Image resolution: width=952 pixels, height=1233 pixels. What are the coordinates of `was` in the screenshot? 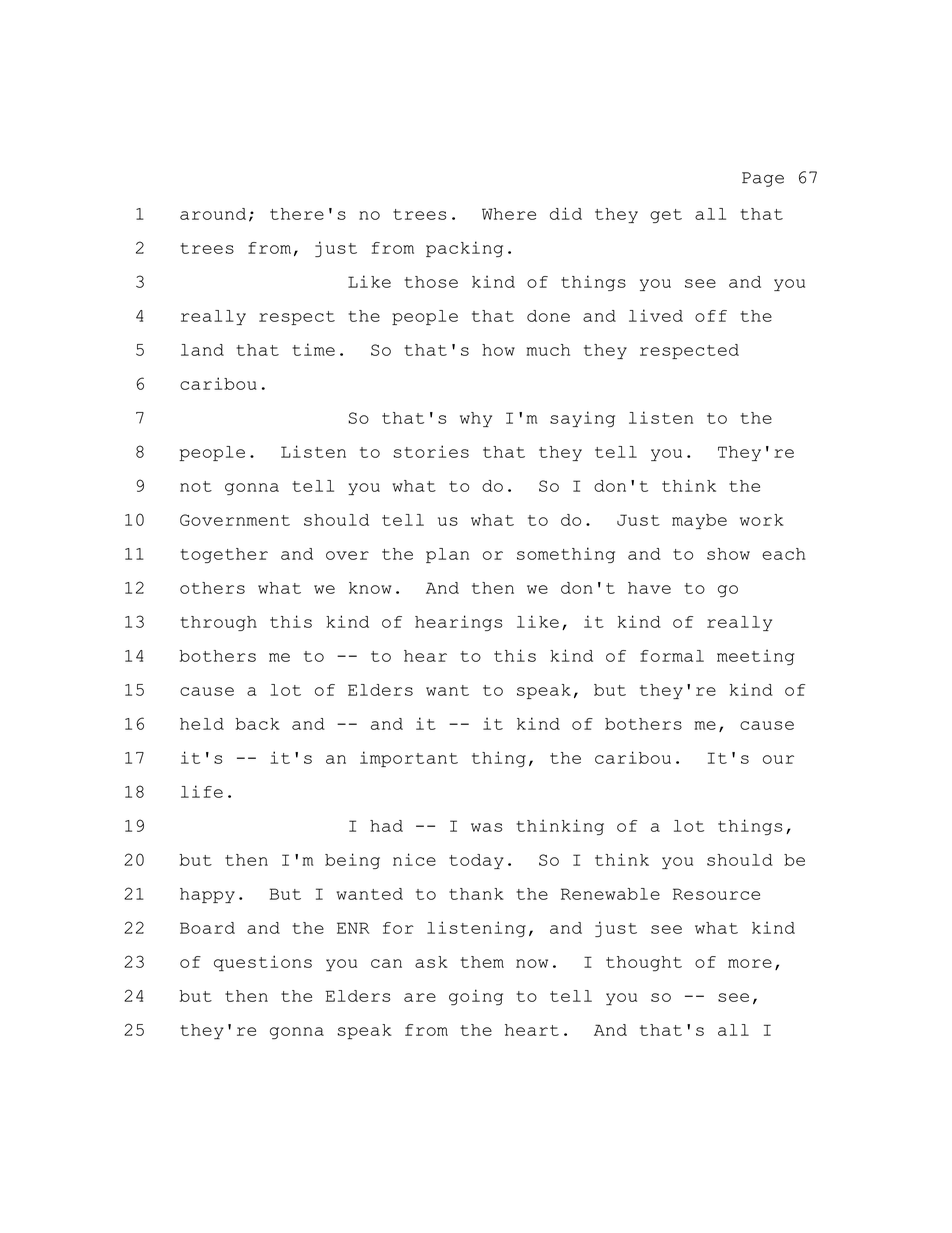 It's located at (486, 827).
